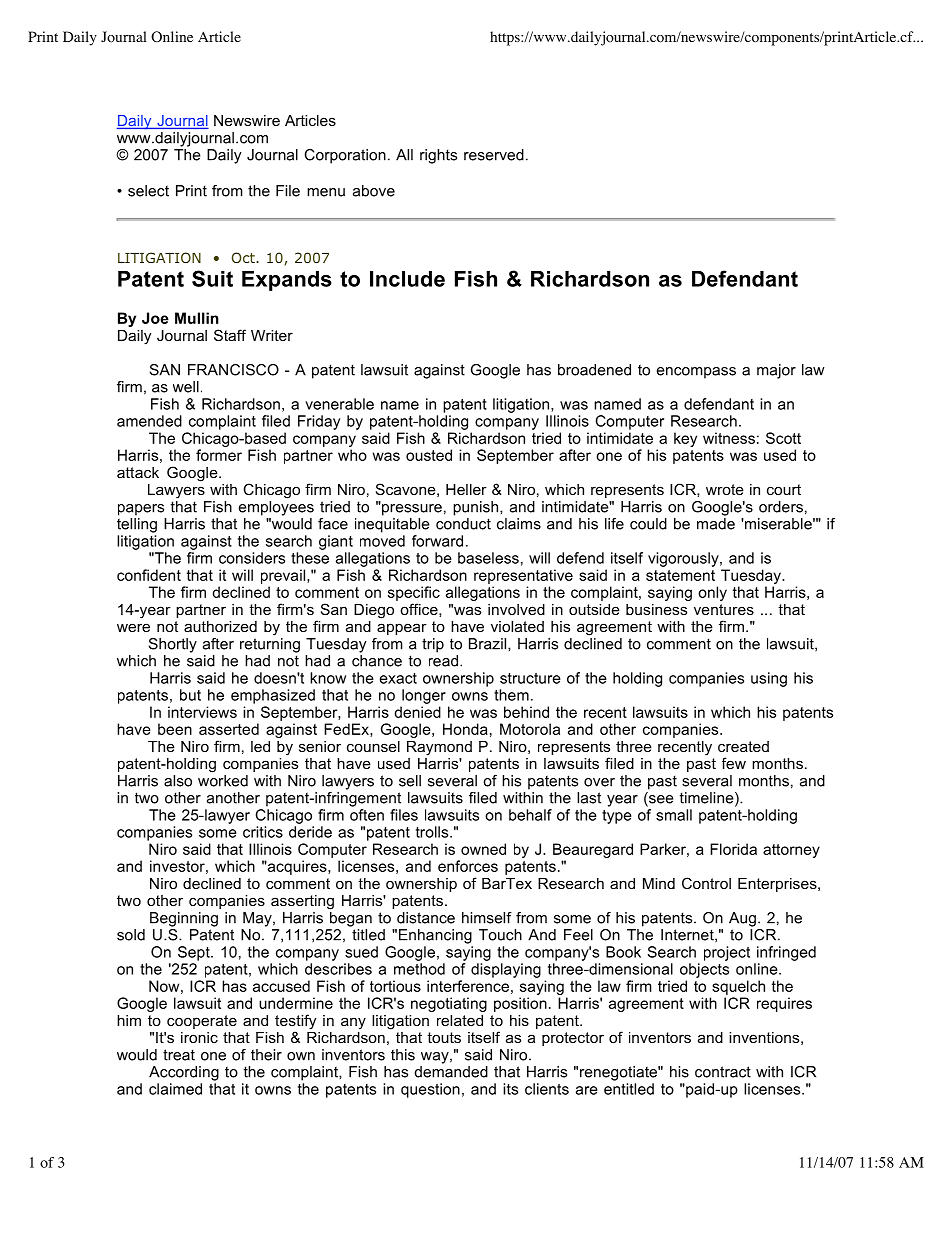  What do you see at coordinates (494, 155) in the page?
I see `reserved` at bounding box center [494, 155].
